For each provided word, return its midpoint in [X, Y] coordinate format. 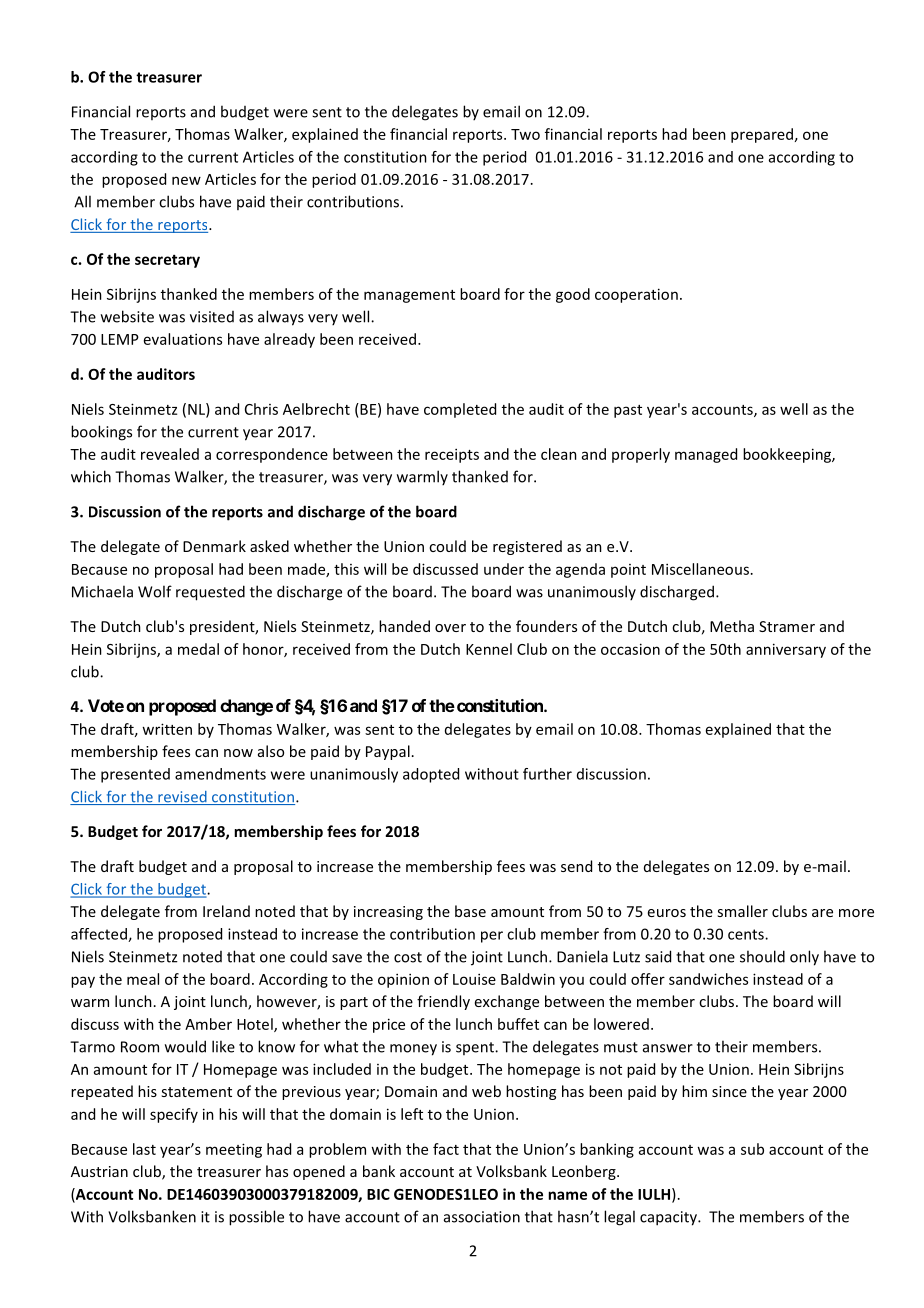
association [482, 1217]
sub [752, 1149]
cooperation [636, 295]
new [186, 180]
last [144, 1149]
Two [525, 134]
